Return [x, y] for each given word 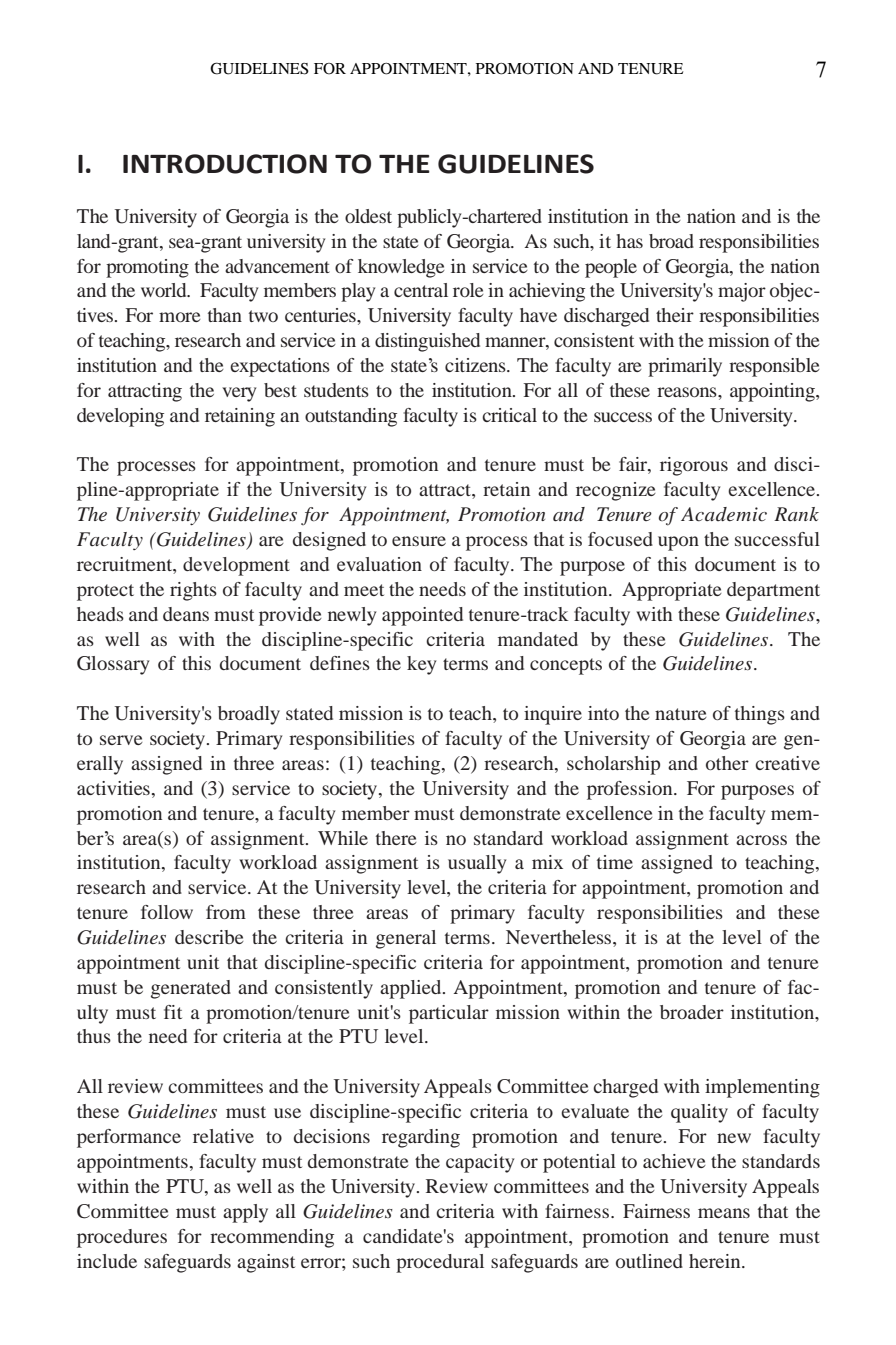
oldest [368, 216]
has [629, 241]
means [724, 1213]
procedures [122, 1238]
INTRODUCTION [225, 164]
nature [681, 714]
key [421, 665]
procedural [440, 1263]
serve [121, 740]
